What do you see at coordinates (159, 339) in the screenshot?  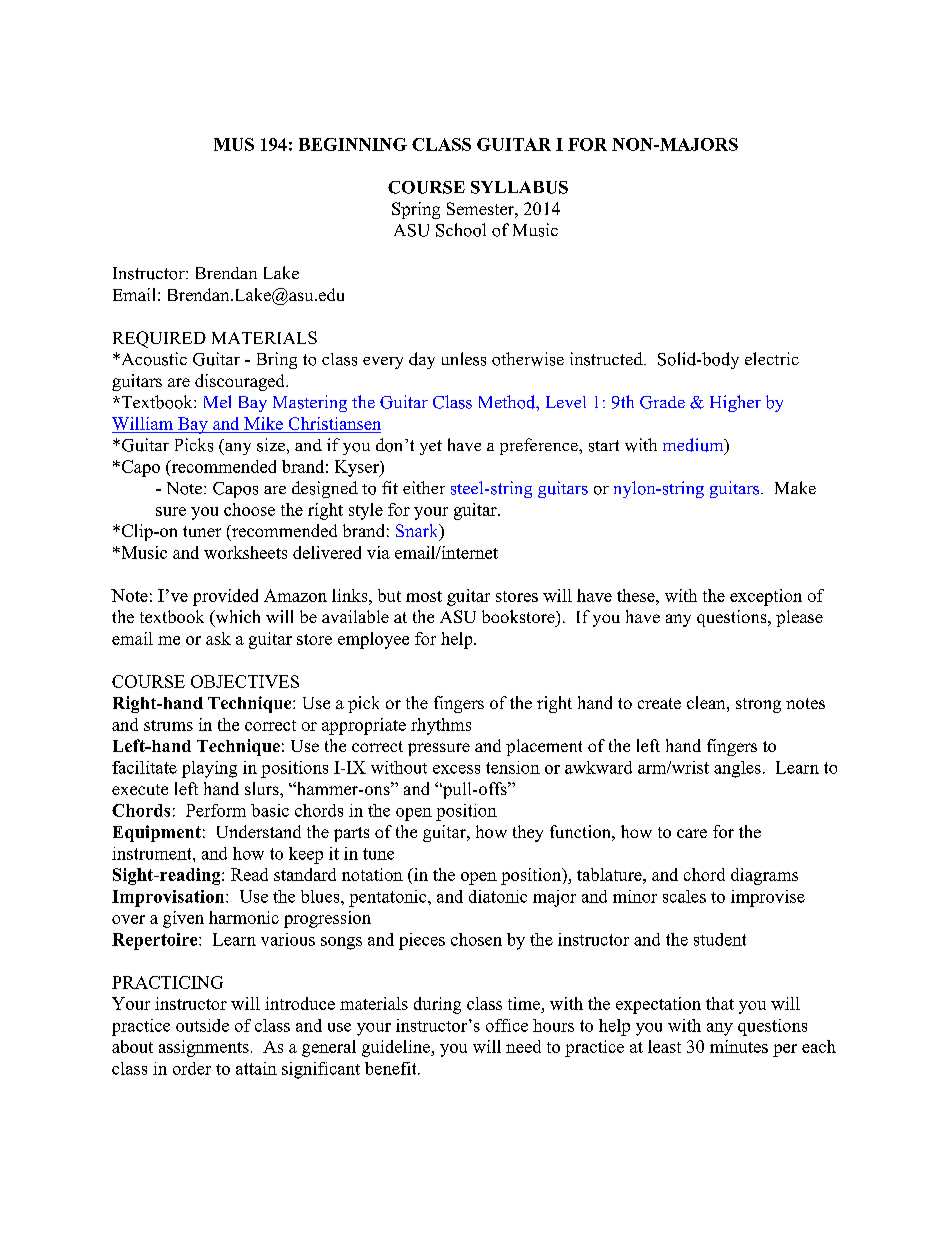 I see `REQUIRED` at bounding box center [159, 339].
